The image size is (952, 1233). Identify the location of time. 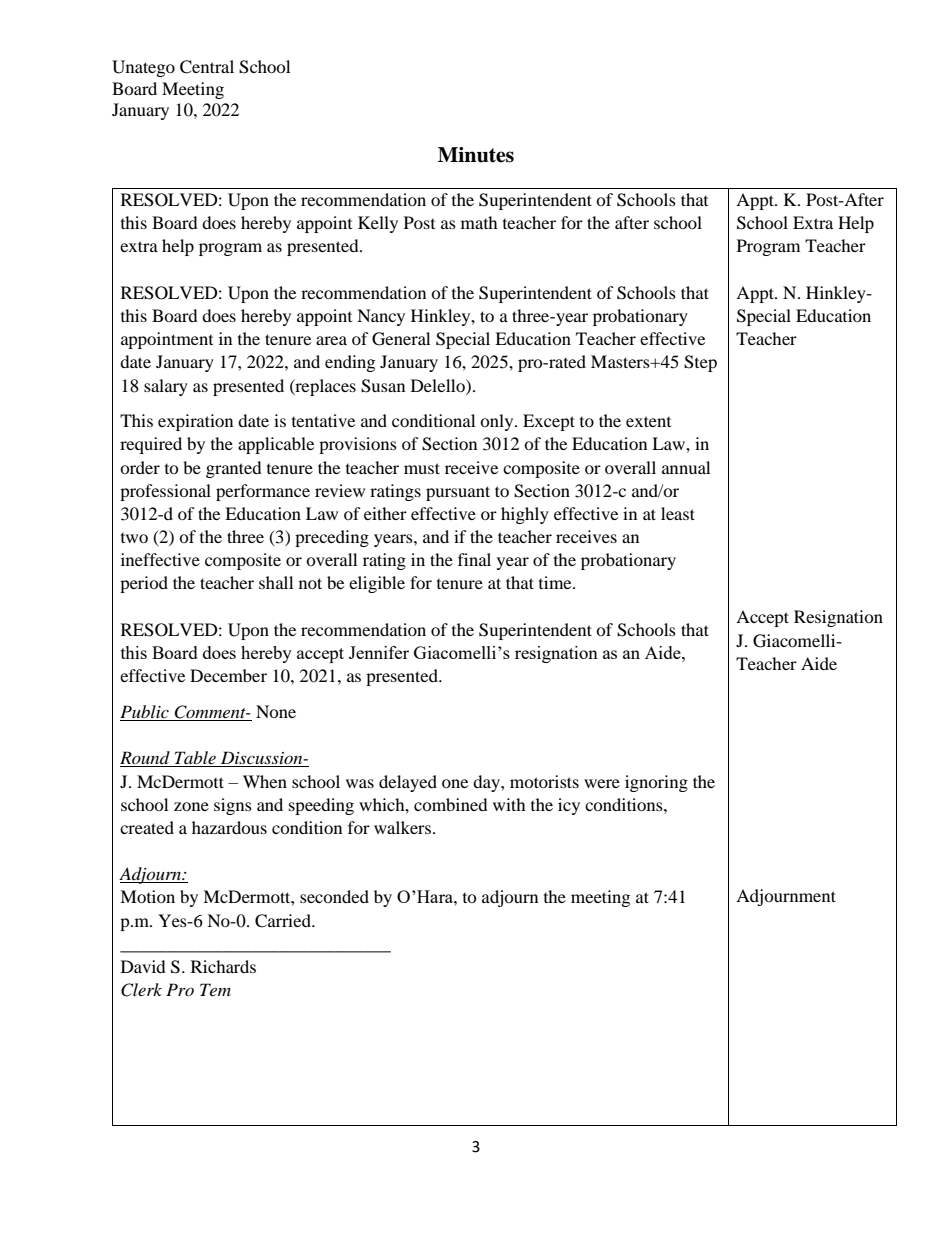
(556, 582).
